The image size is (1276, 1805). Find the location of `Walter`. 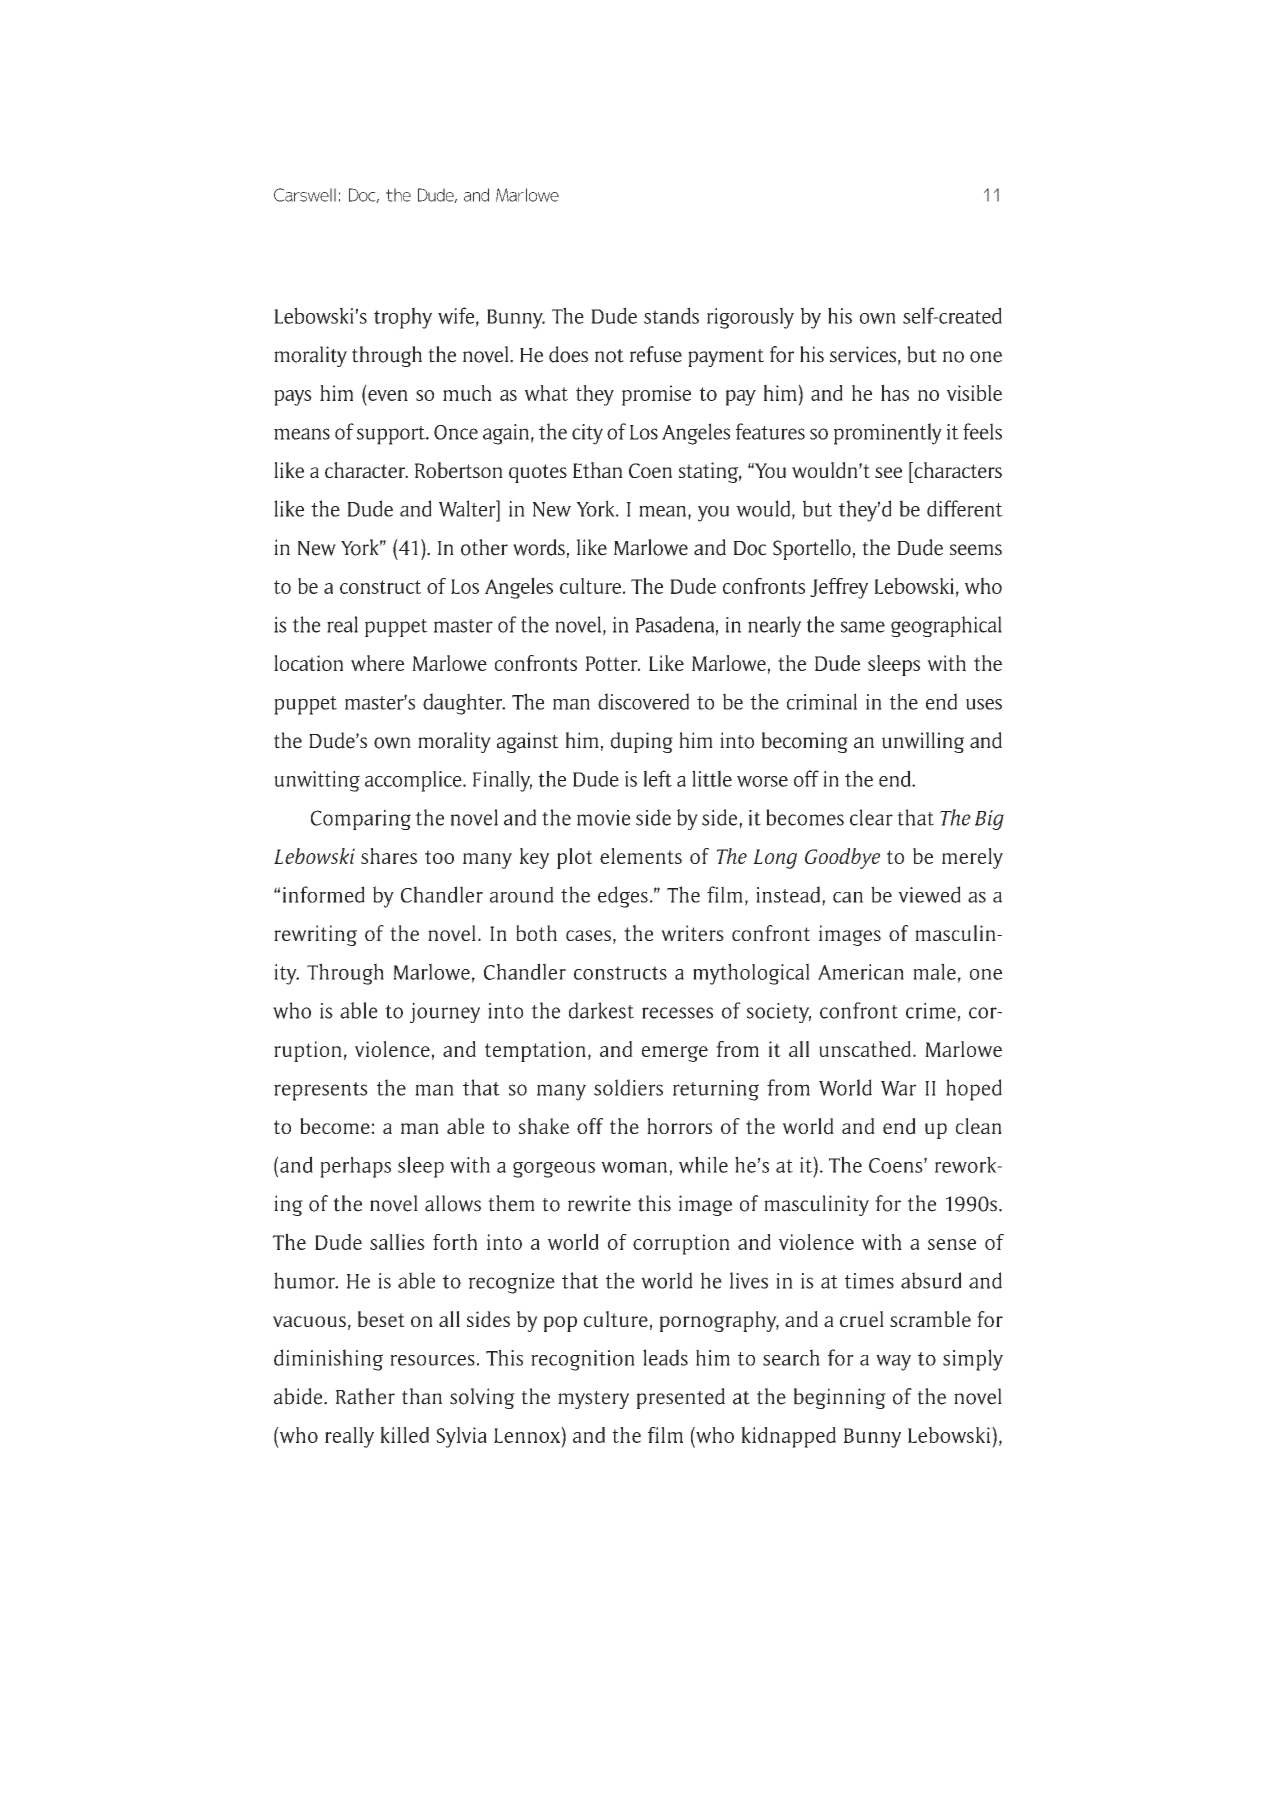

Walter is located at coordinates (468, 508).
